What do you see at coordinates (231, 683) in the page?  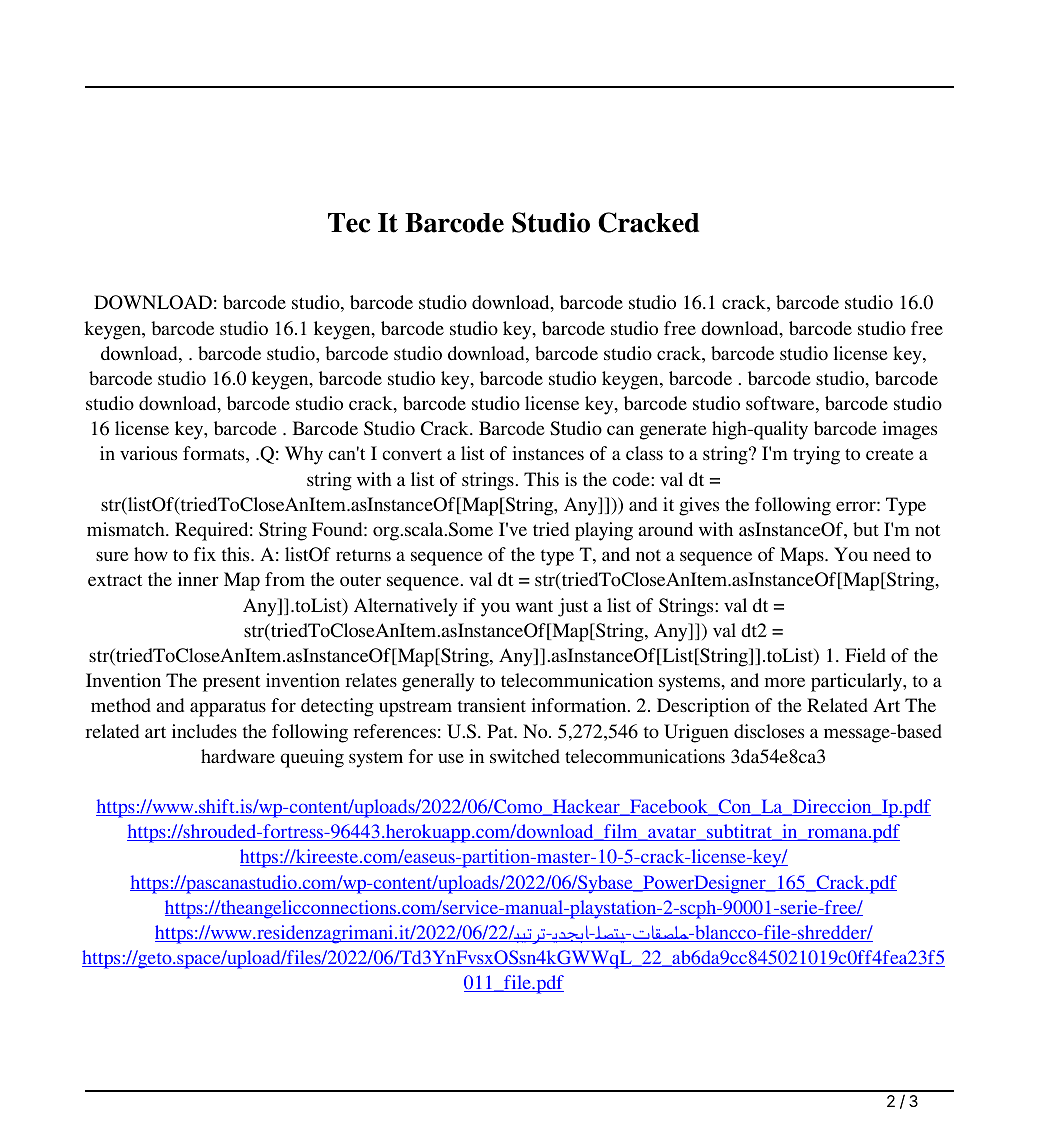 I see `present` at bounding box center [231, 683].
